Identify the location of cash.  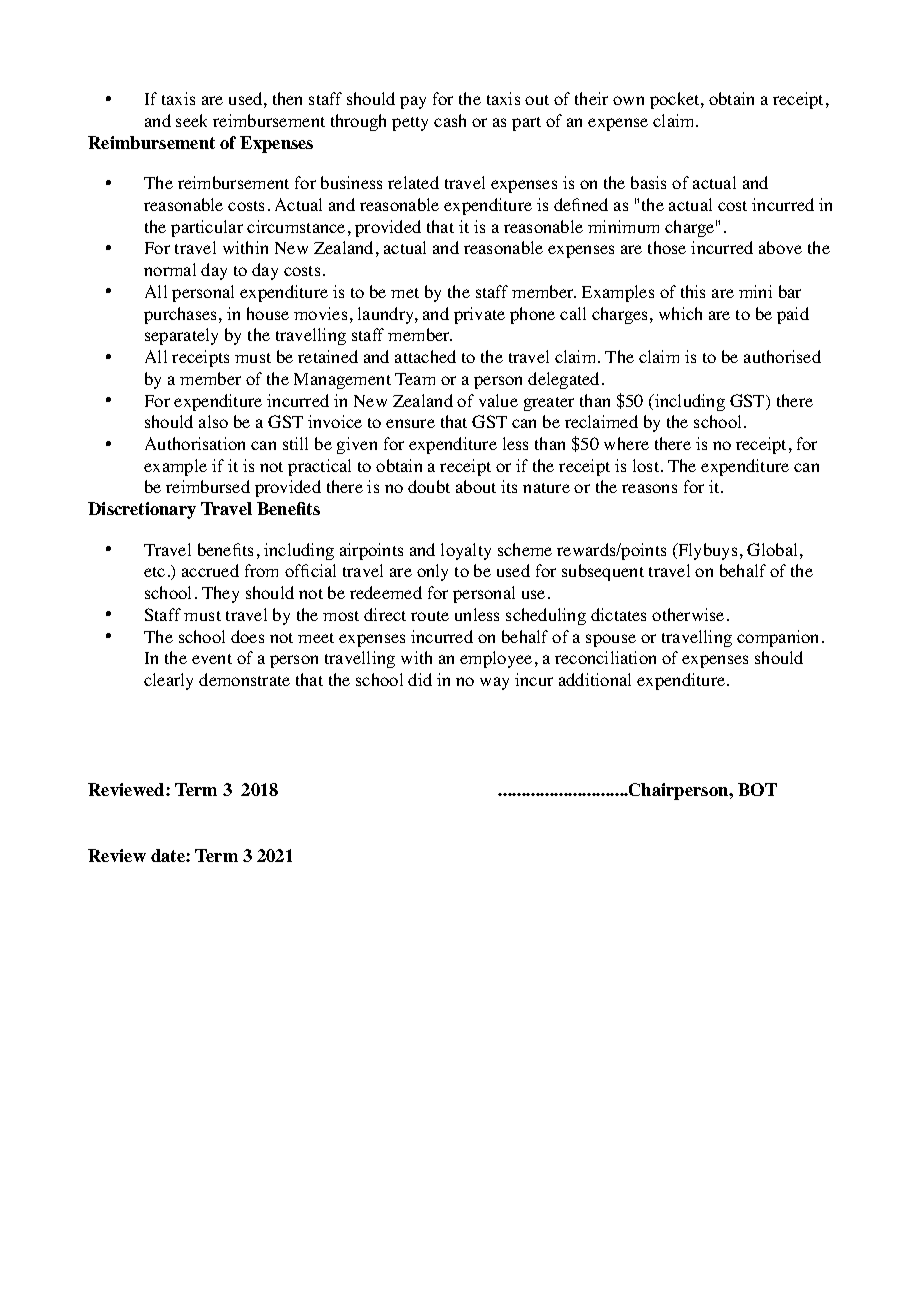
(450, 120).
